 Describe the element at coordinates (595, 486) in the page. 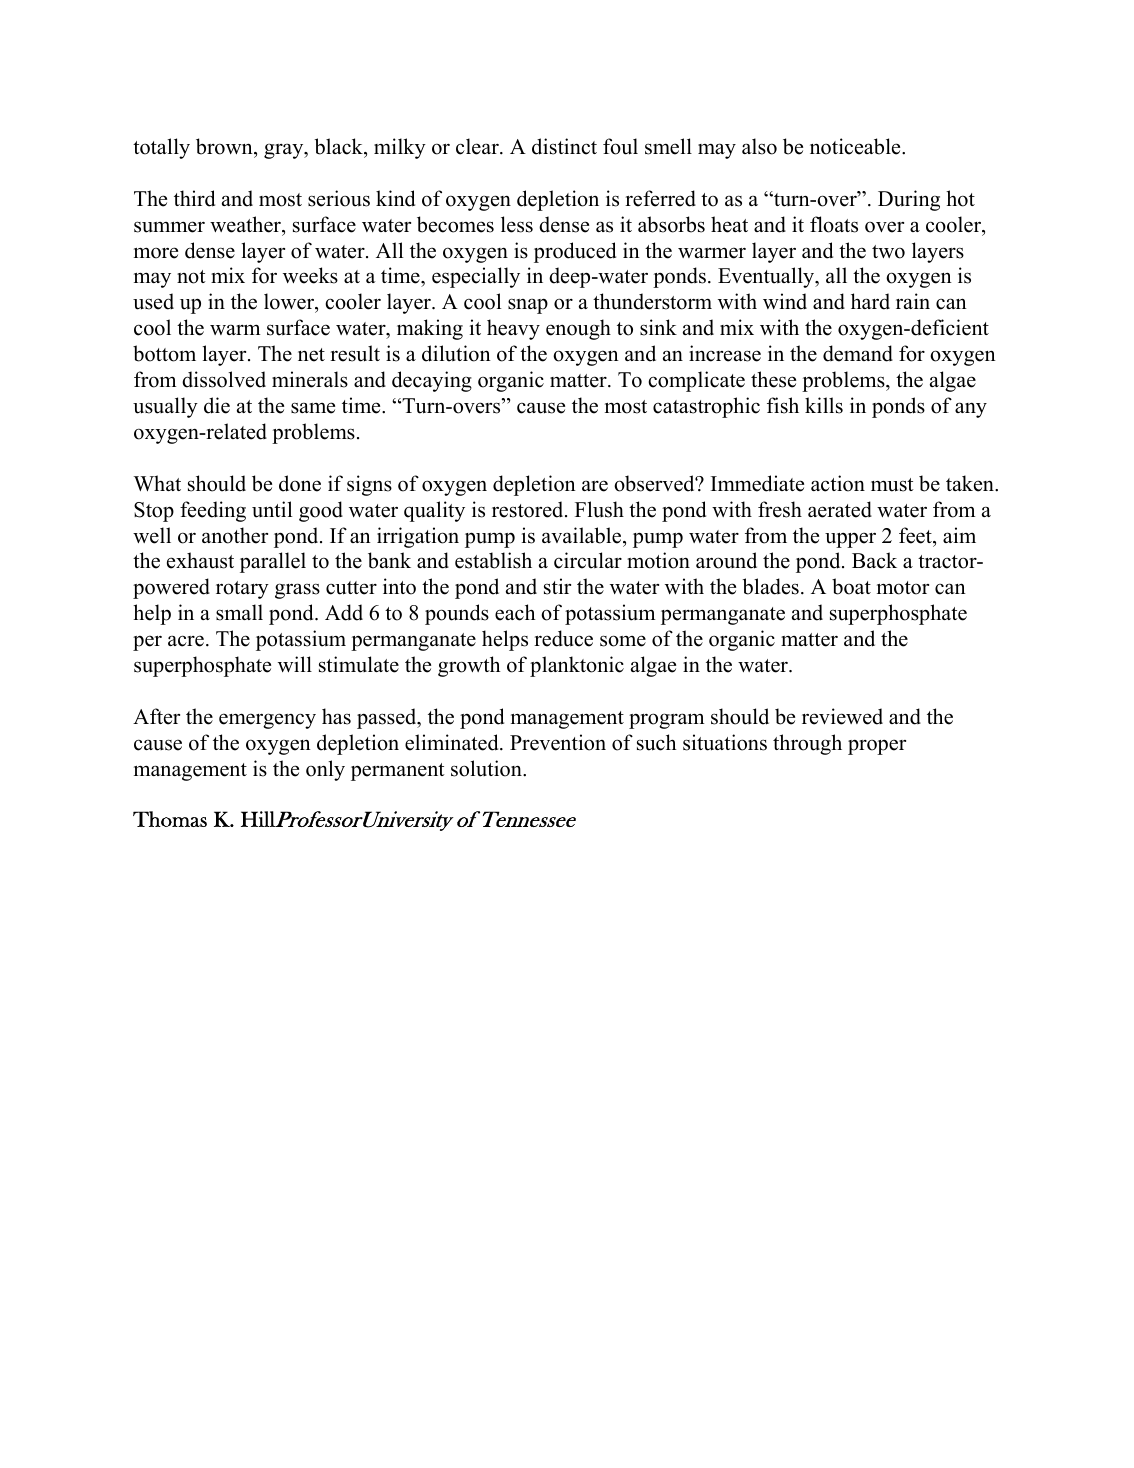

I see `are` at that location.
